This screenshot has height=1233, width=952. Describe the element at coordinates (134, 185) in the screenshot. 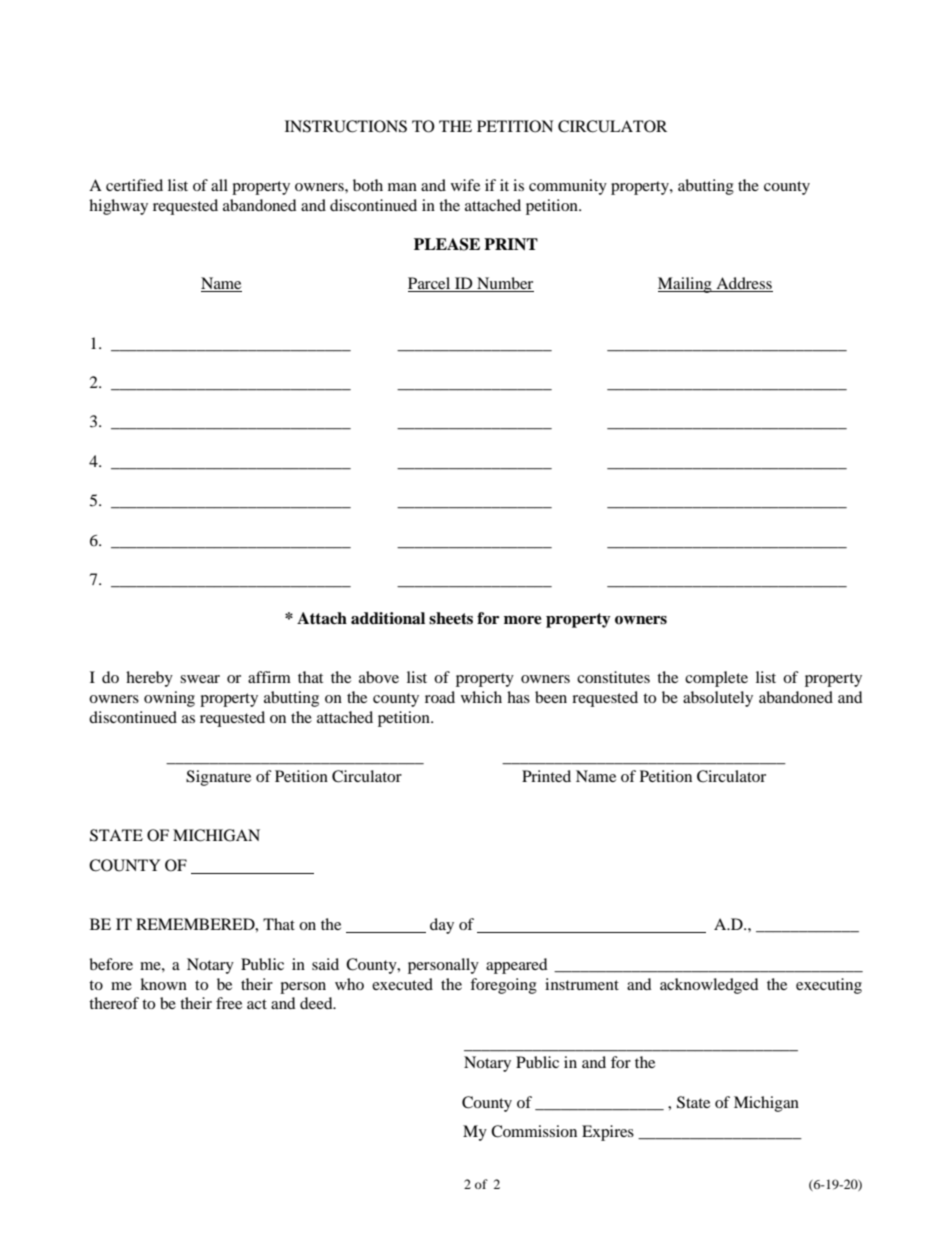

I see `certified` at that location.
